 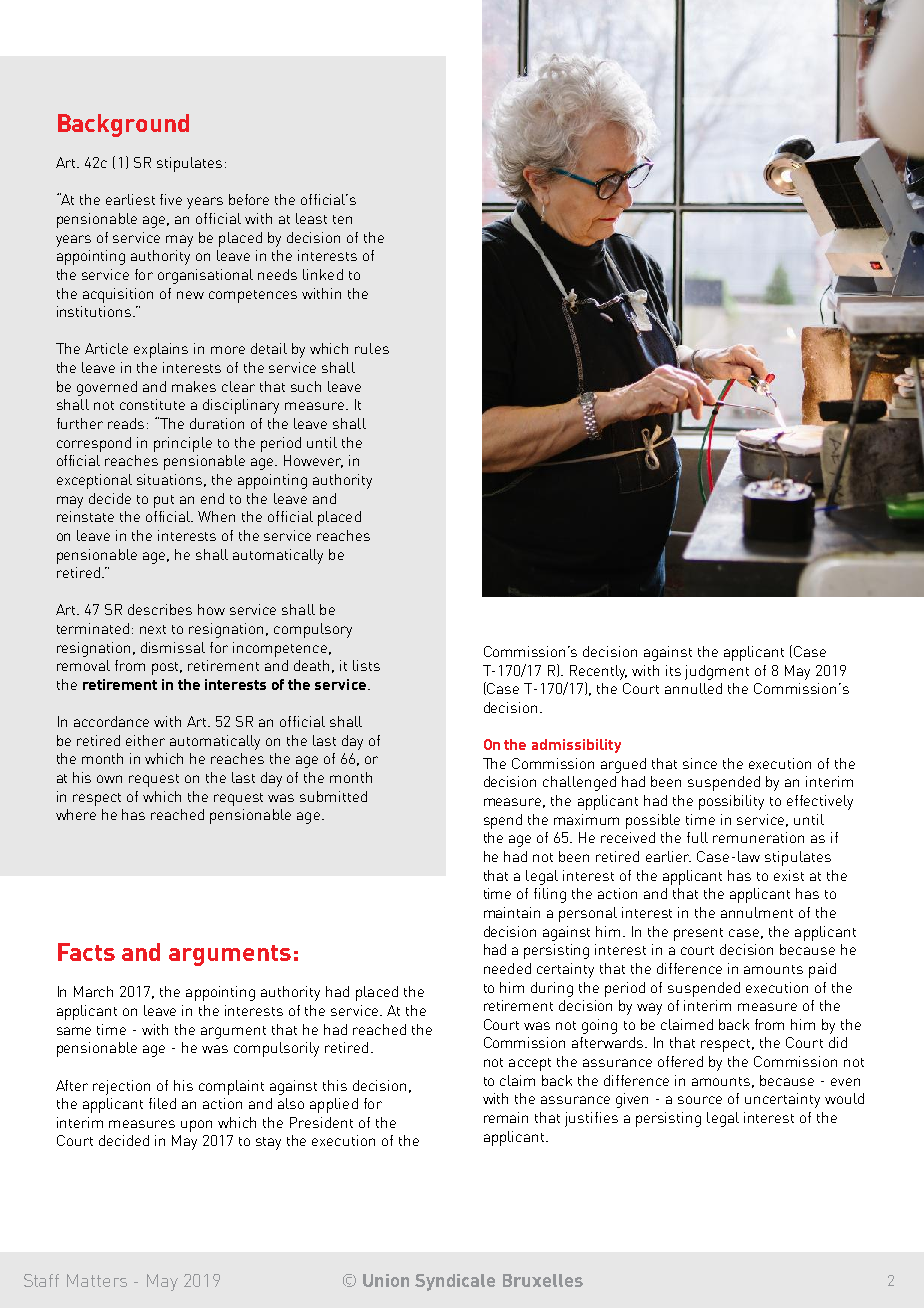 What do you see at coordinates (757, 912) in the screenshot?
I see `annulment` at bounding box center [757, 912].
